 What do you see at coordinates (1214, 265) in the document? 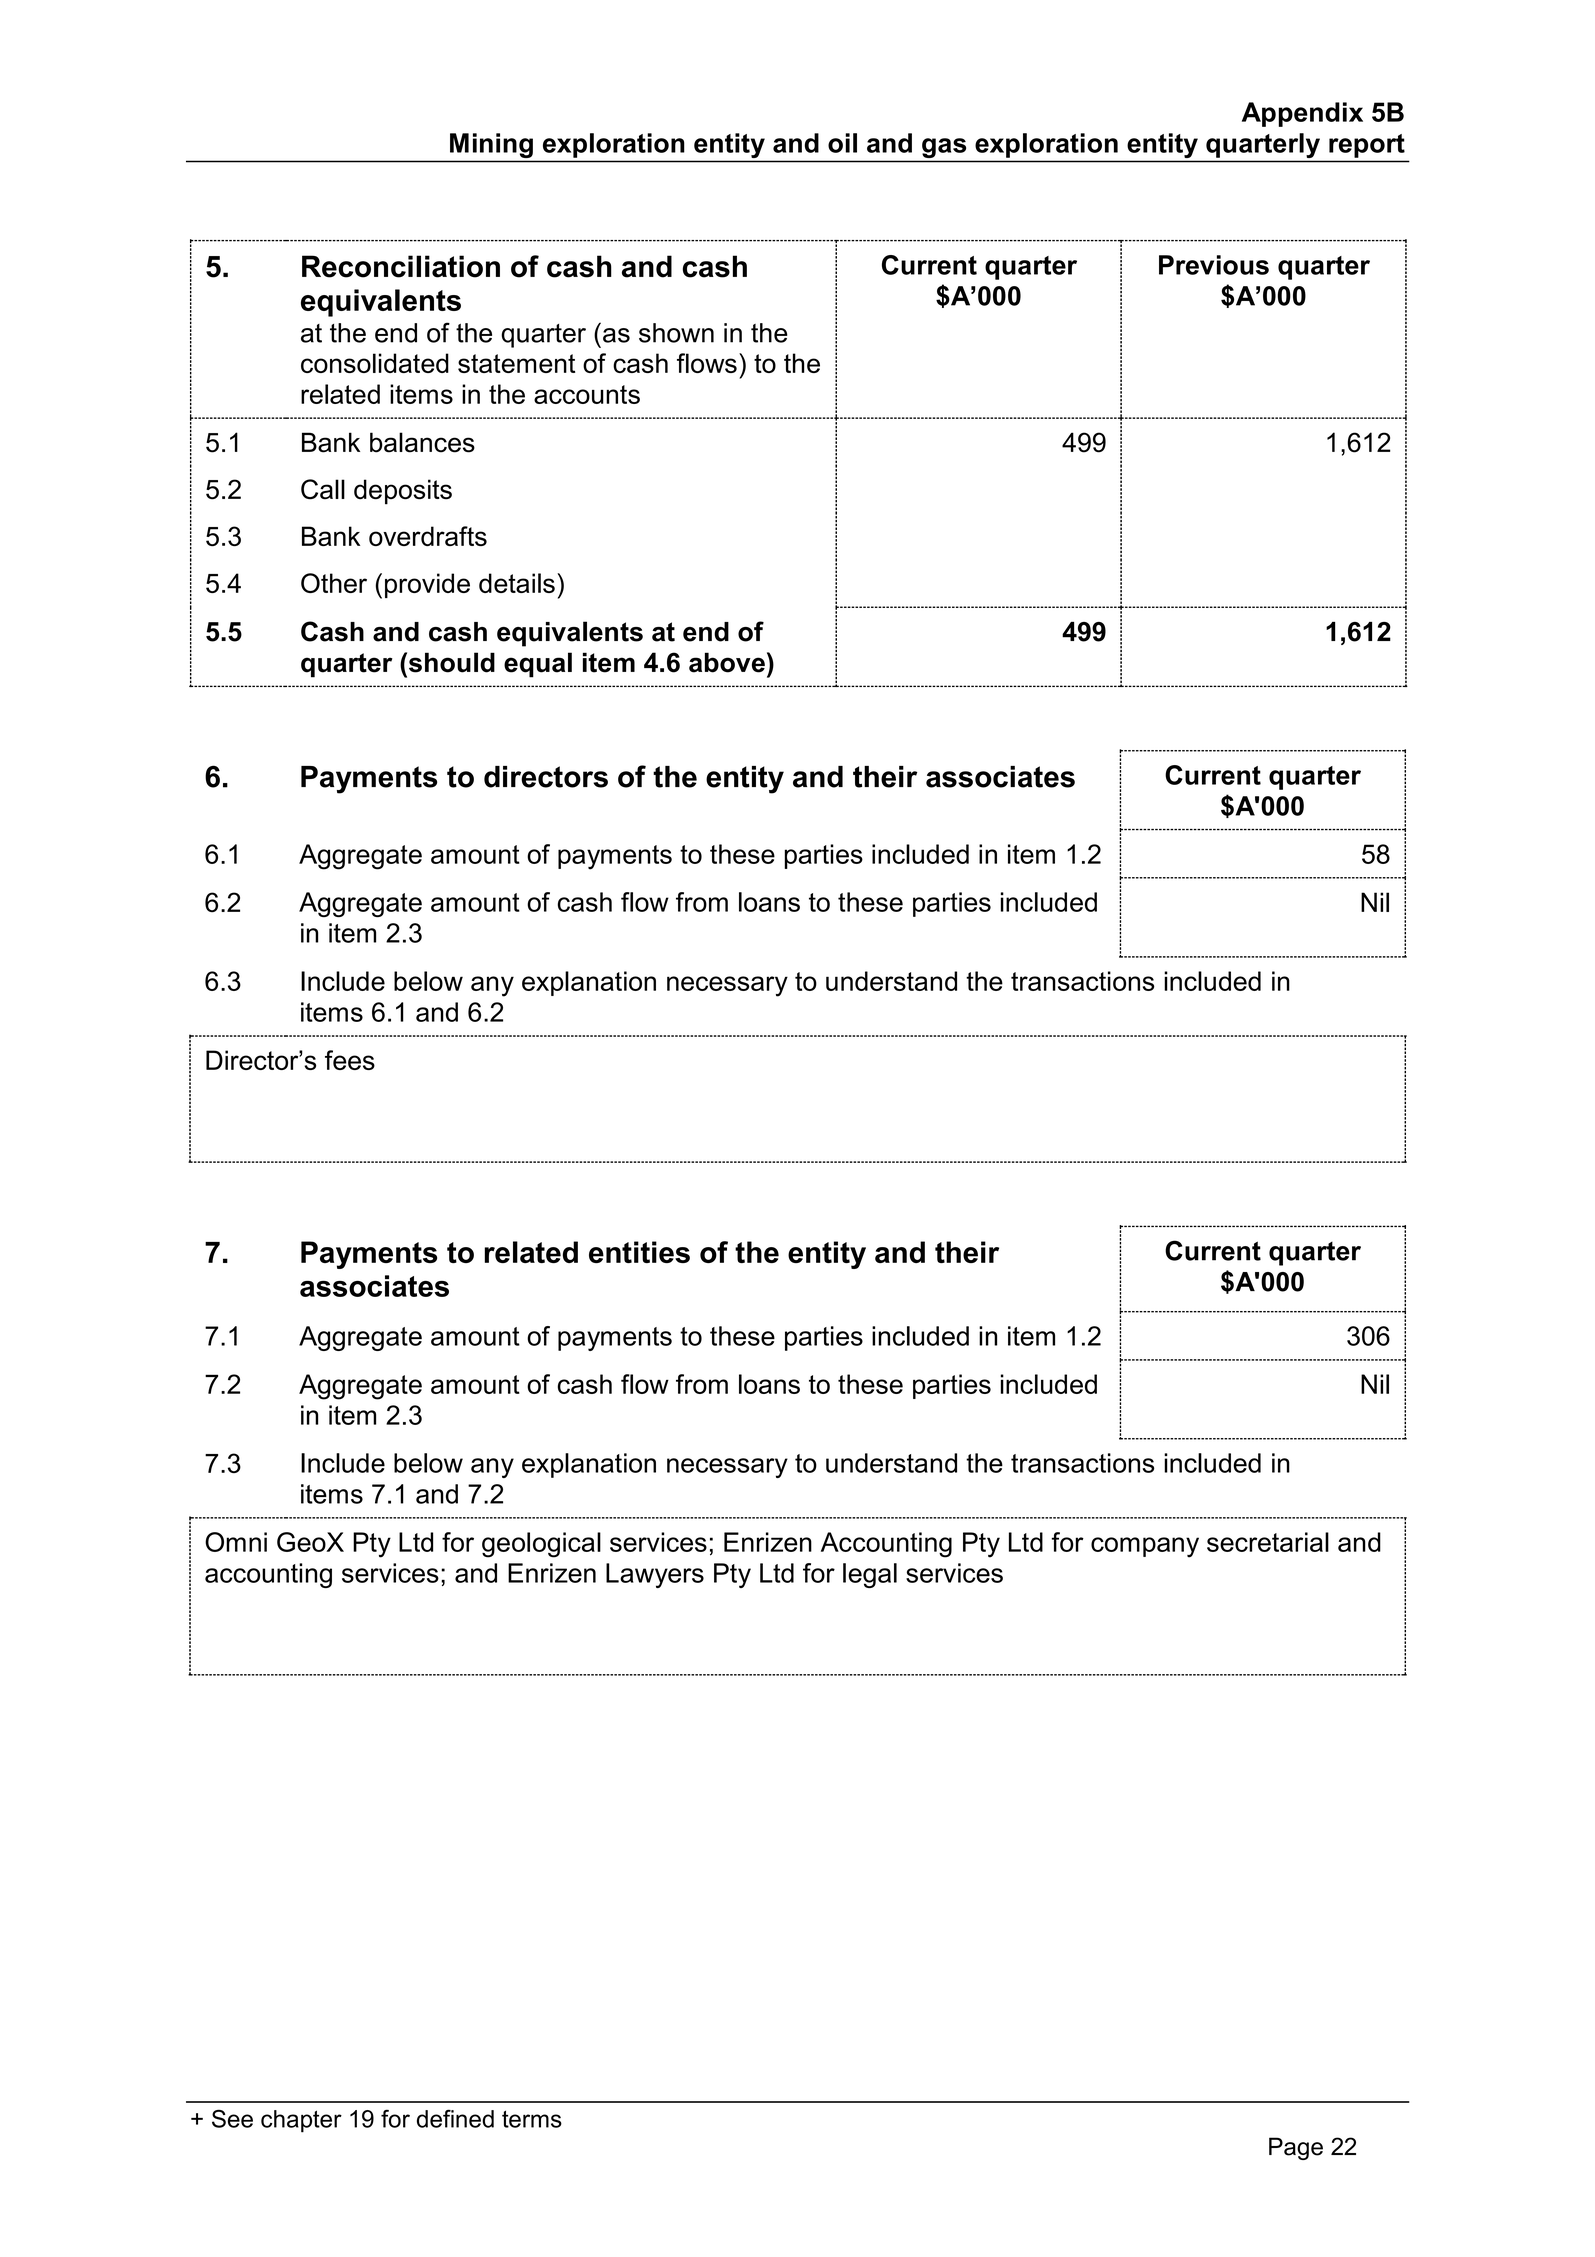
I see `Previous` at bounding box center [1214, 265].
